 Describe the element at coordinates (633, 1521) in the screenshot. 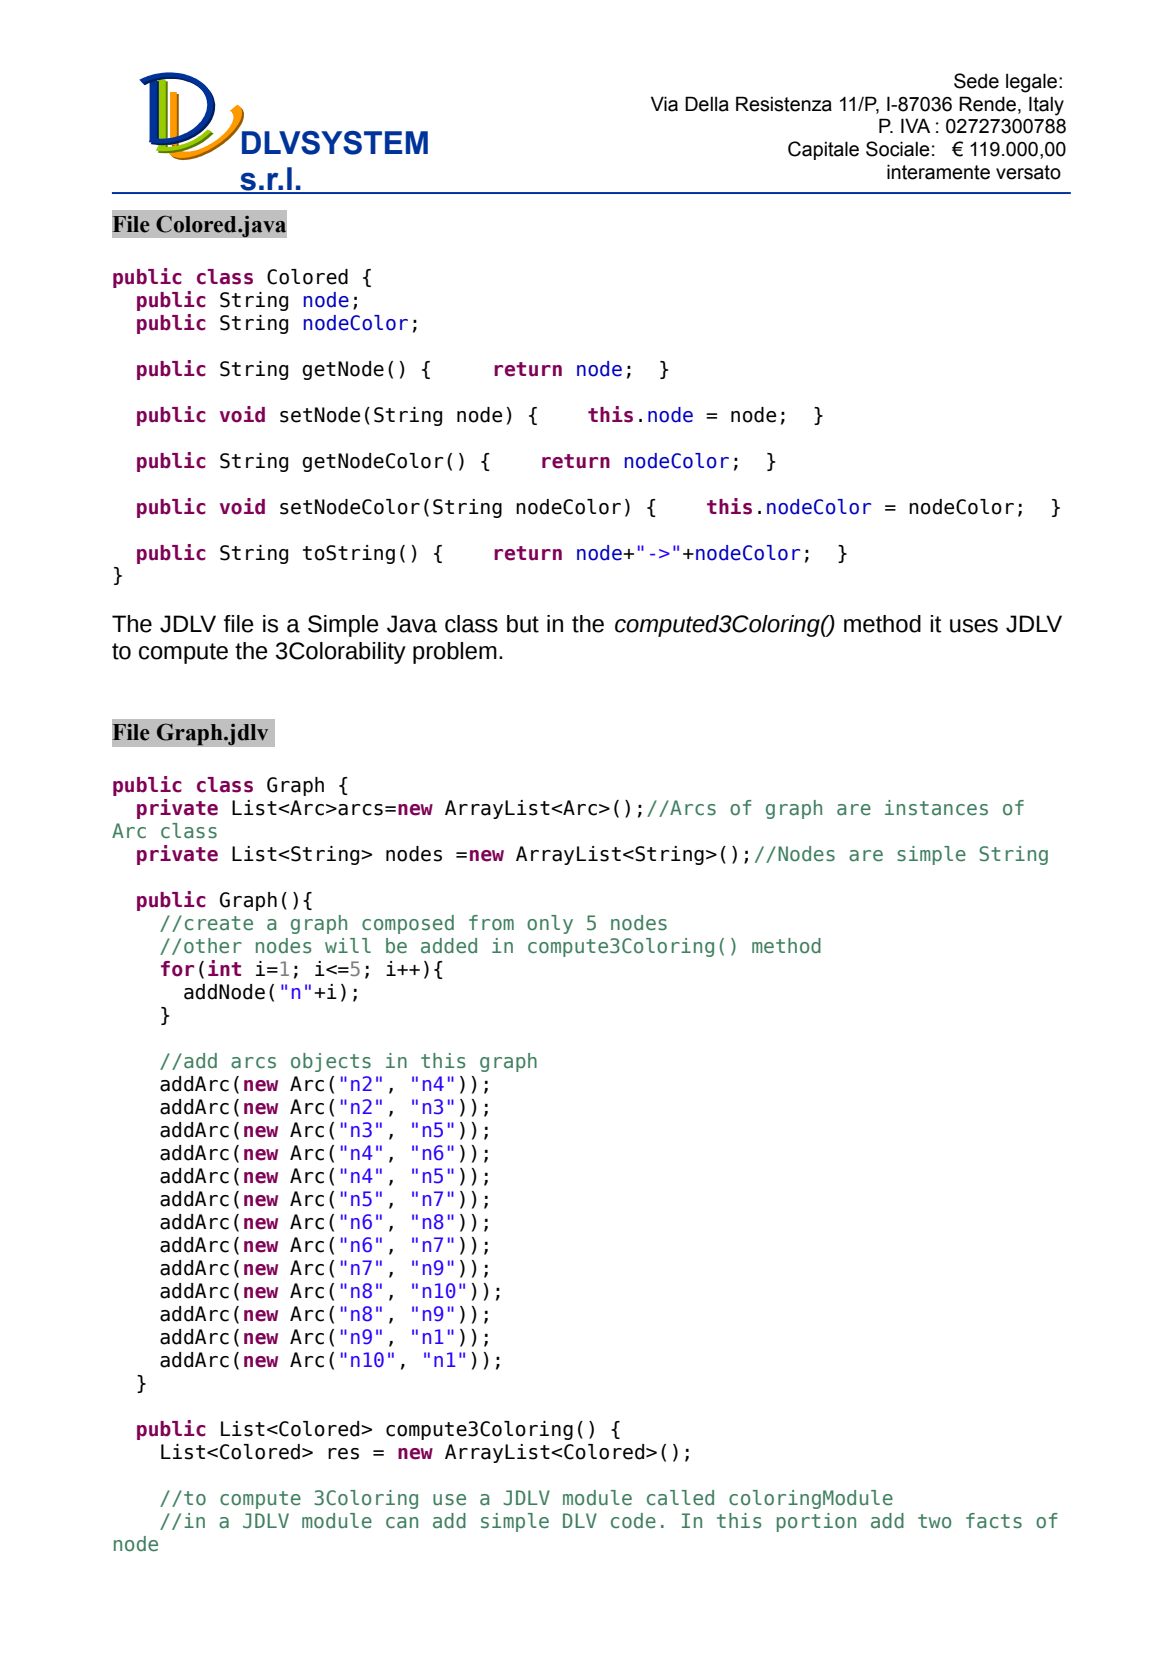

I see `code` at that location.
